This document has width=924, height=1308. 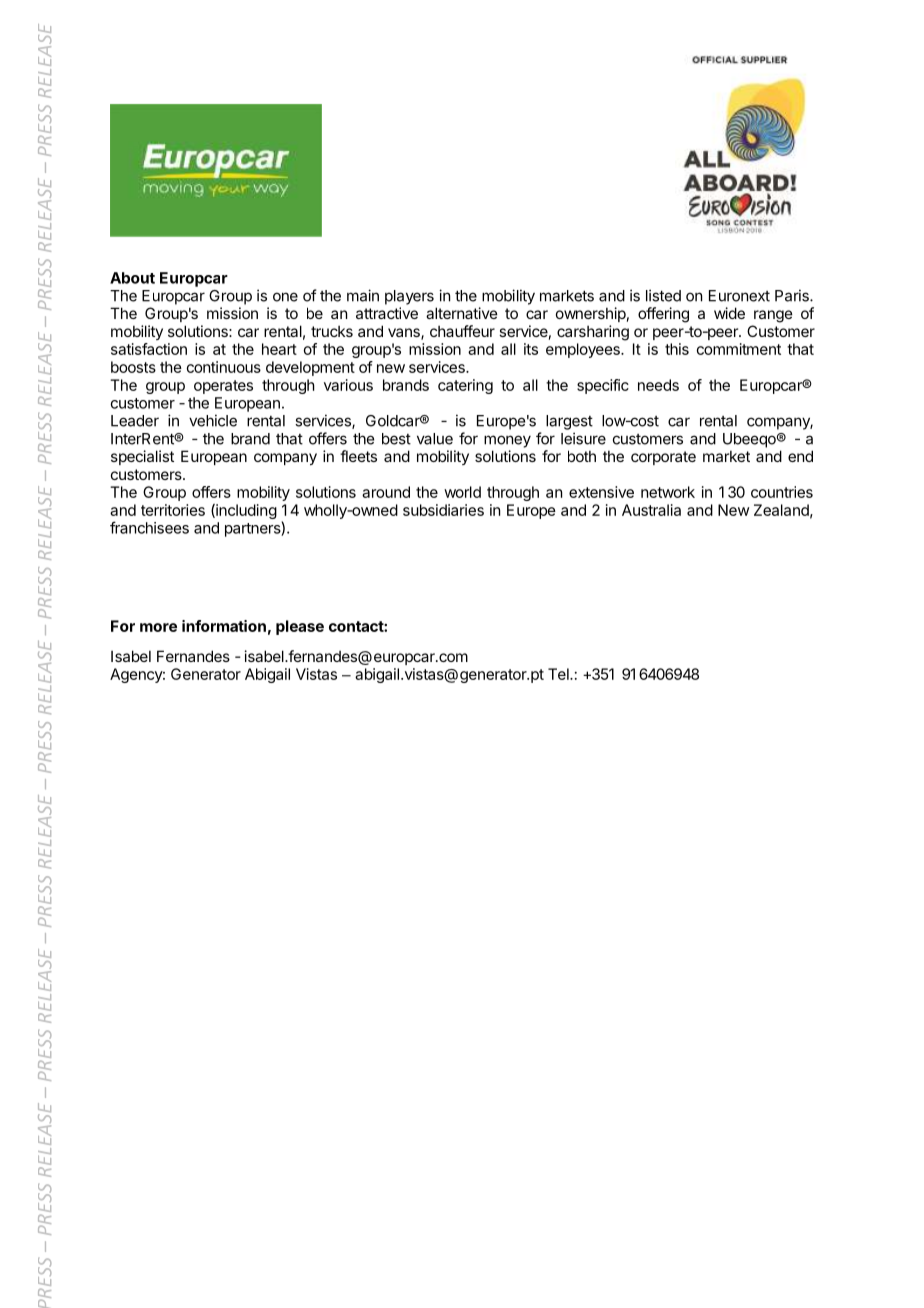 I want to click on listed, so click(x=663, y=295).
